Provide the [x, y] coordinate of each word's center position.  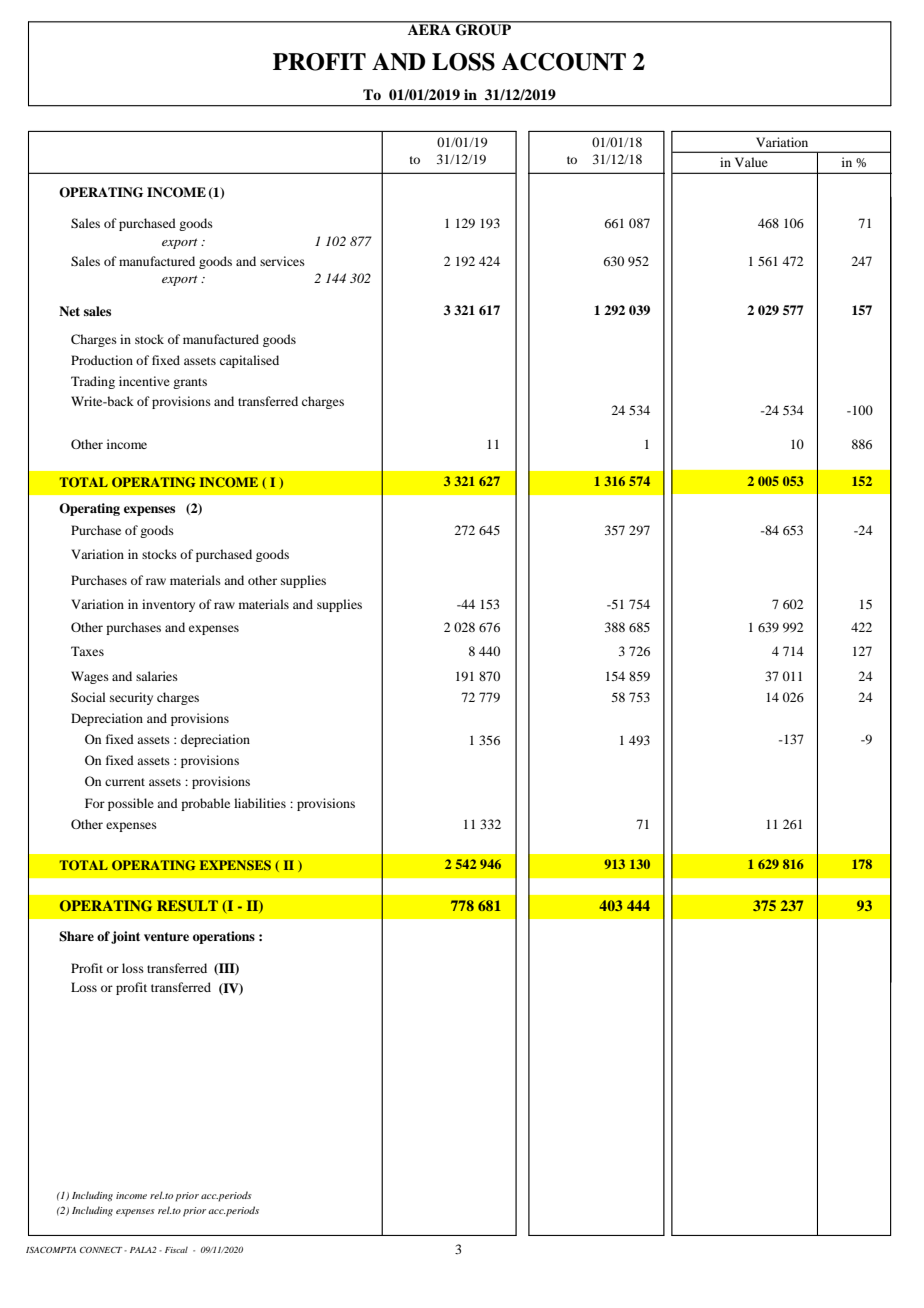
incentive [144, 381]
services [282, 261]
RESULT [187, 906]
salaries [157, 676]
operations [224, 937]
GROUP [483, 29]
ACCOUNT [563, 62]
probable [205, 804]
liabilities [260, 803]
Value [751, 162]
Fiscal [176, 1250]
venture [166, 936]
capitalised [249, 361]
